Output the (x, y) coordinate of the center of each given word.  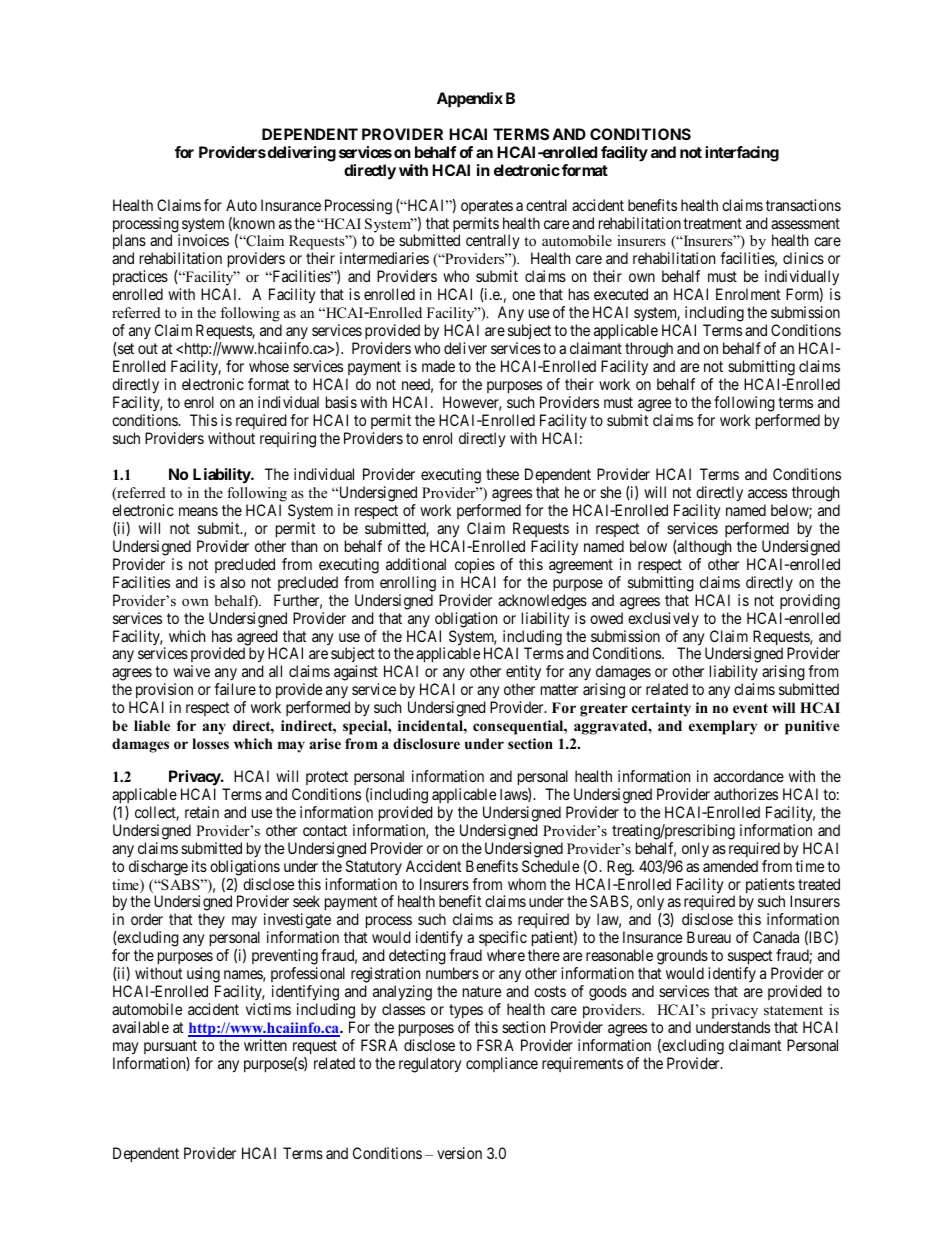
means (198, 511)
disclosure (426, 744)
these (502, 474)
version (459, 1153)
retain (202, 812)
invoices (203, 240)
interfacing (742, 154)
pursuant (170, 1047)
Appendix (470, 100)
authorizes (746, 794)
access (767, 493)
